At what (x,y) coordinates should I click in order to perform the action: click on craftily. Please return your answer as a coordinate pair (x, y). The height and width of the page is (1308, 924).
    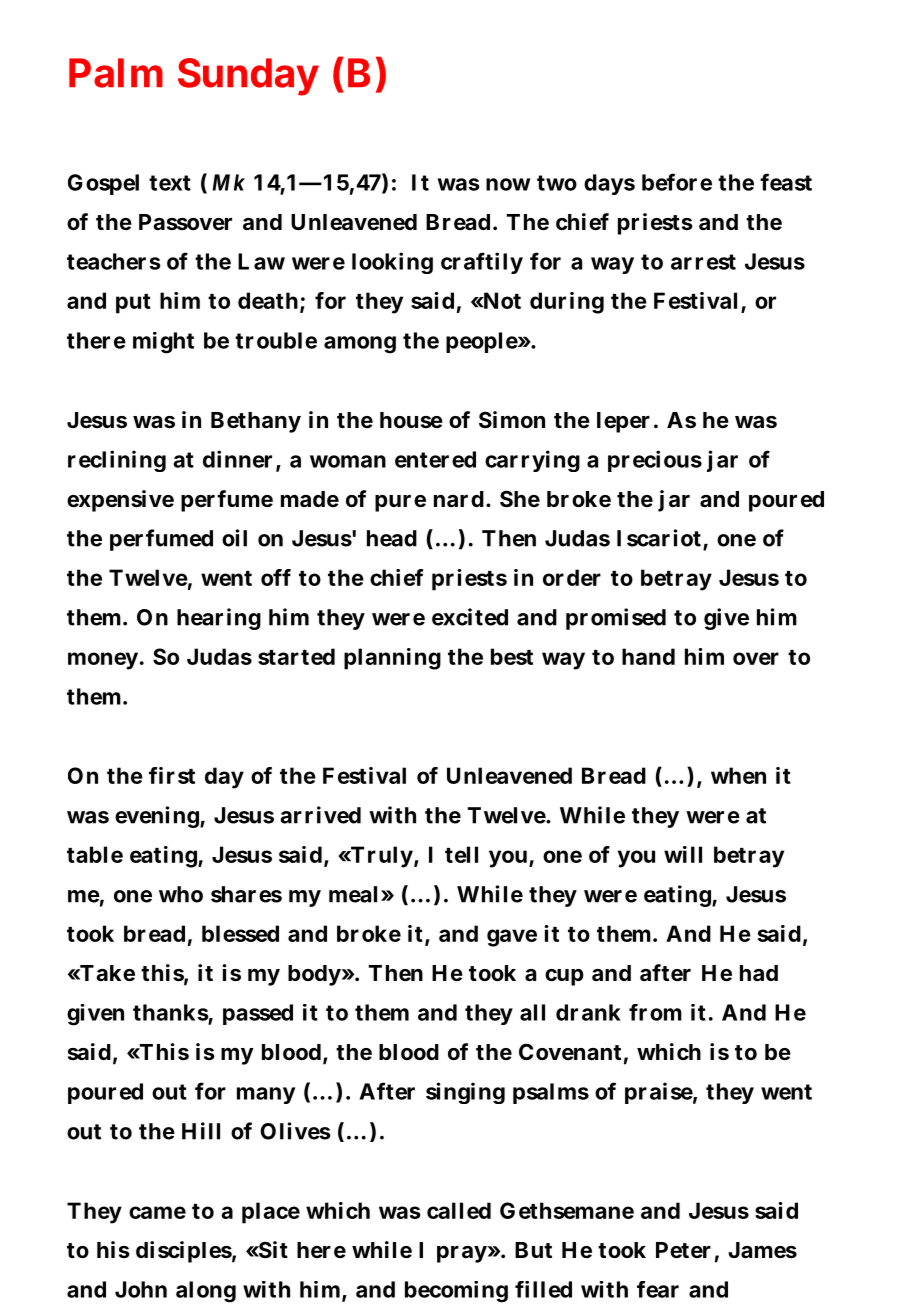
    Looking at the image, I should click on (482, 263).
